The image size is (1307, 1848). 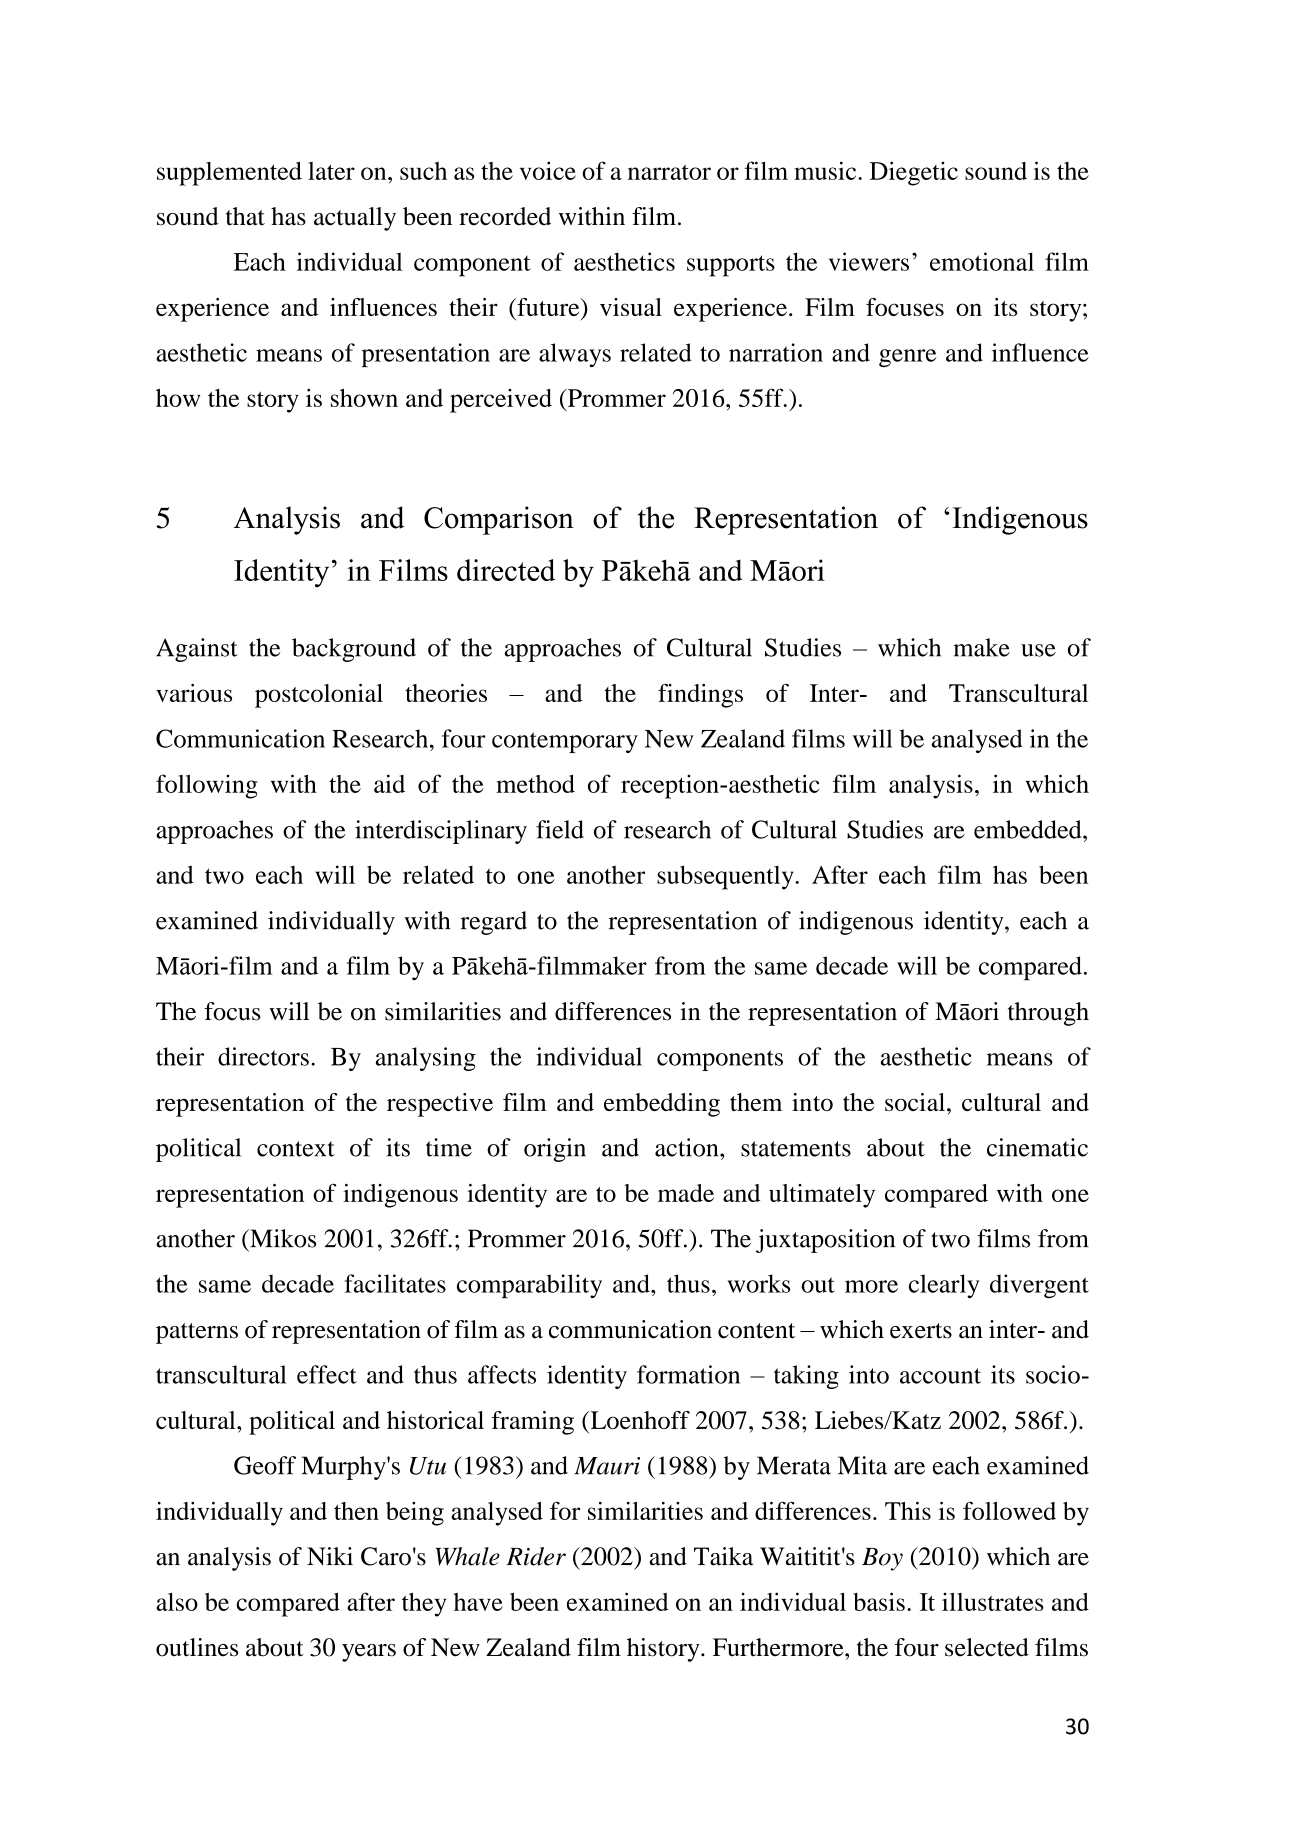 What do you see at coordinates (245, 216) in the document?
I see `that` at bounding box center [245, 216].
